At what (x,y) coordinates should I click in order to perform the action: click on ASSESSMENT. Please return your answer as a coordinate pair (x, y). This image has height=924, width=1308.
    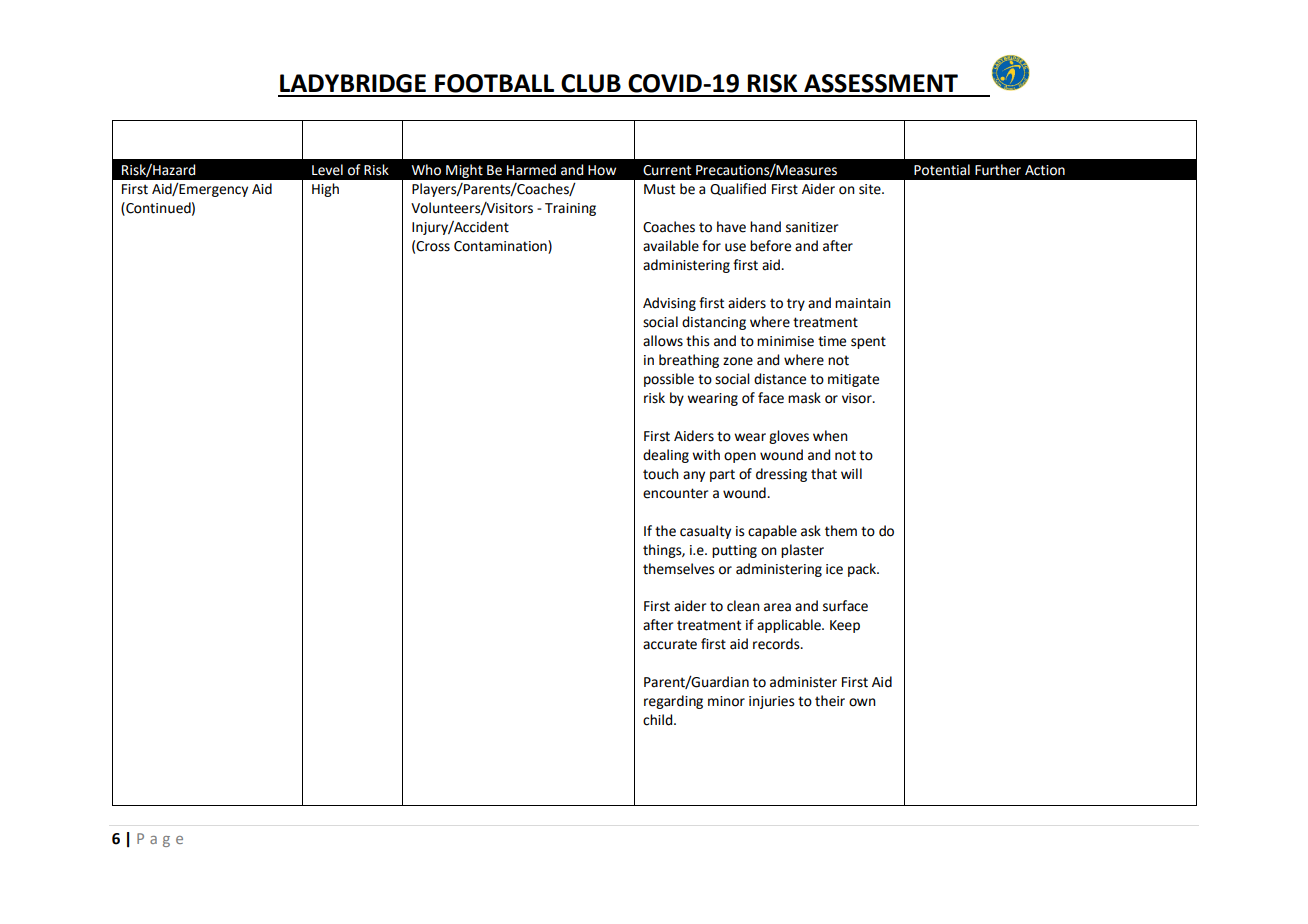
    Looking at the image, I should click on (881, 83).
